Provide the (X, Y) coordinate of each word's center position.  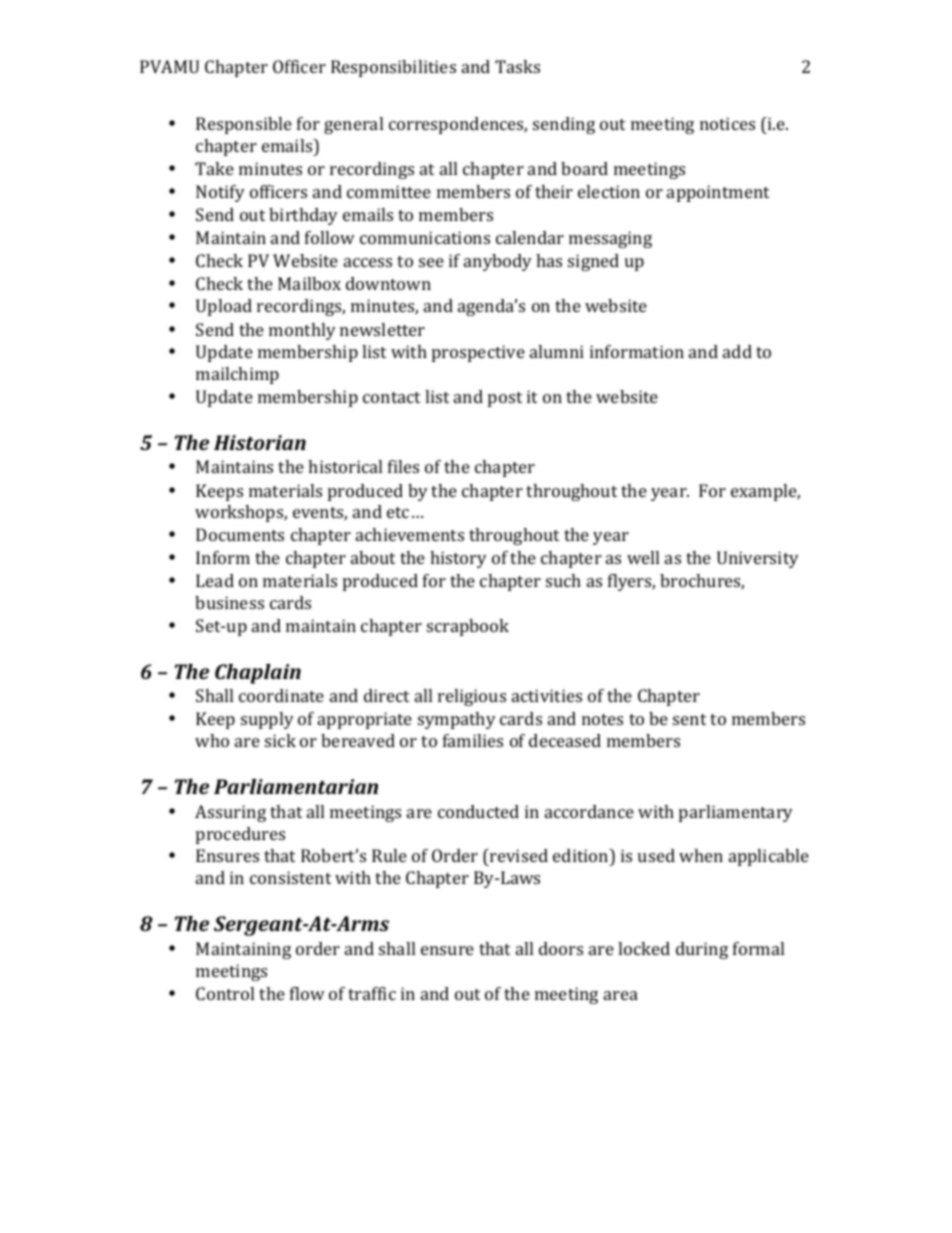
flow (307, 993)
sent (689, 719)
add (737, 351)
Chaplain (258, 674)
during (702, 950)
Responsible (244, 125)
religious (472, 697)
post (505, 399)
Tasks (517, 66)
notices (727, 123)
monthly (302, 331)
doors (561, 948)
